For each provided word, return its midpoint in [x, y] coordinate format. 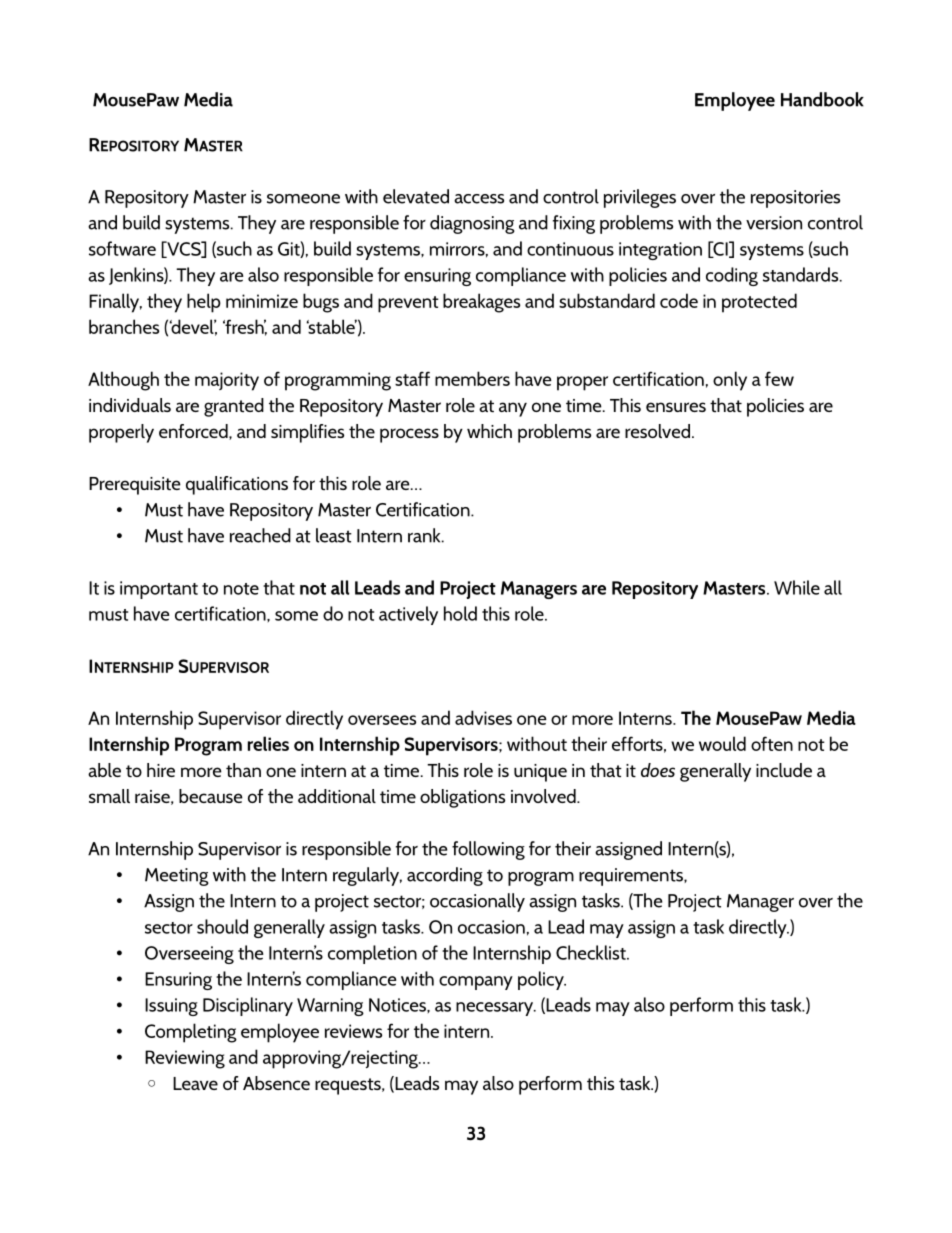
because [211, 796]
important [159, 590]
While [797, 587]
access [479, 199]
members [472, 378]
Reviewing [185, 1059]
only [730, 381]
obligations [462, 798]
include [784, 770]
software [122, 248]
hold [460, 613]
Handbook [822, 99]
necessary [496, 1009]
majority [227, 381]
